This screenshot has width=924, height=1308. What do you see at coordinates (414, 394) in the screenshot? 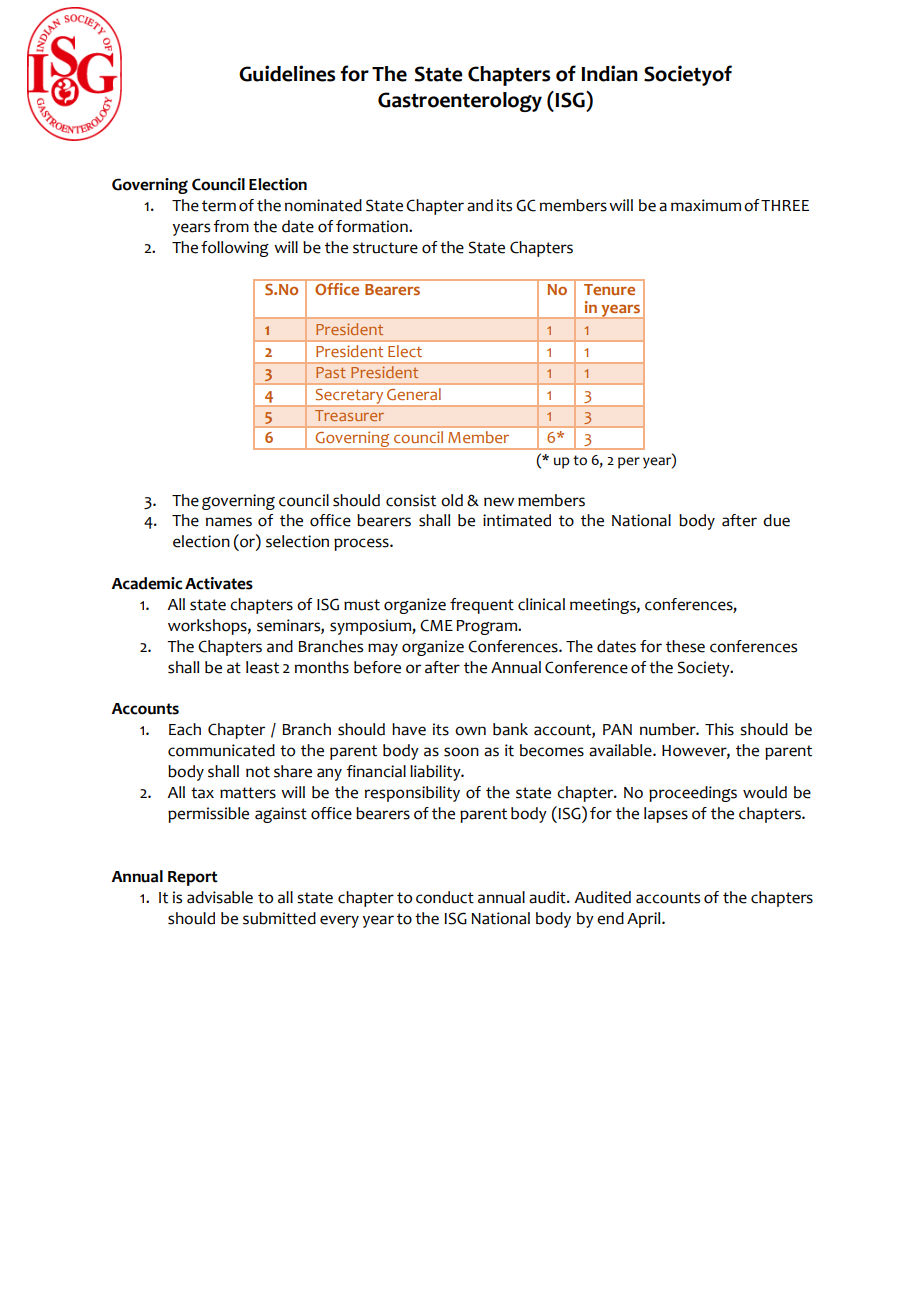
I see `General` at bounding box center [414, 394].
